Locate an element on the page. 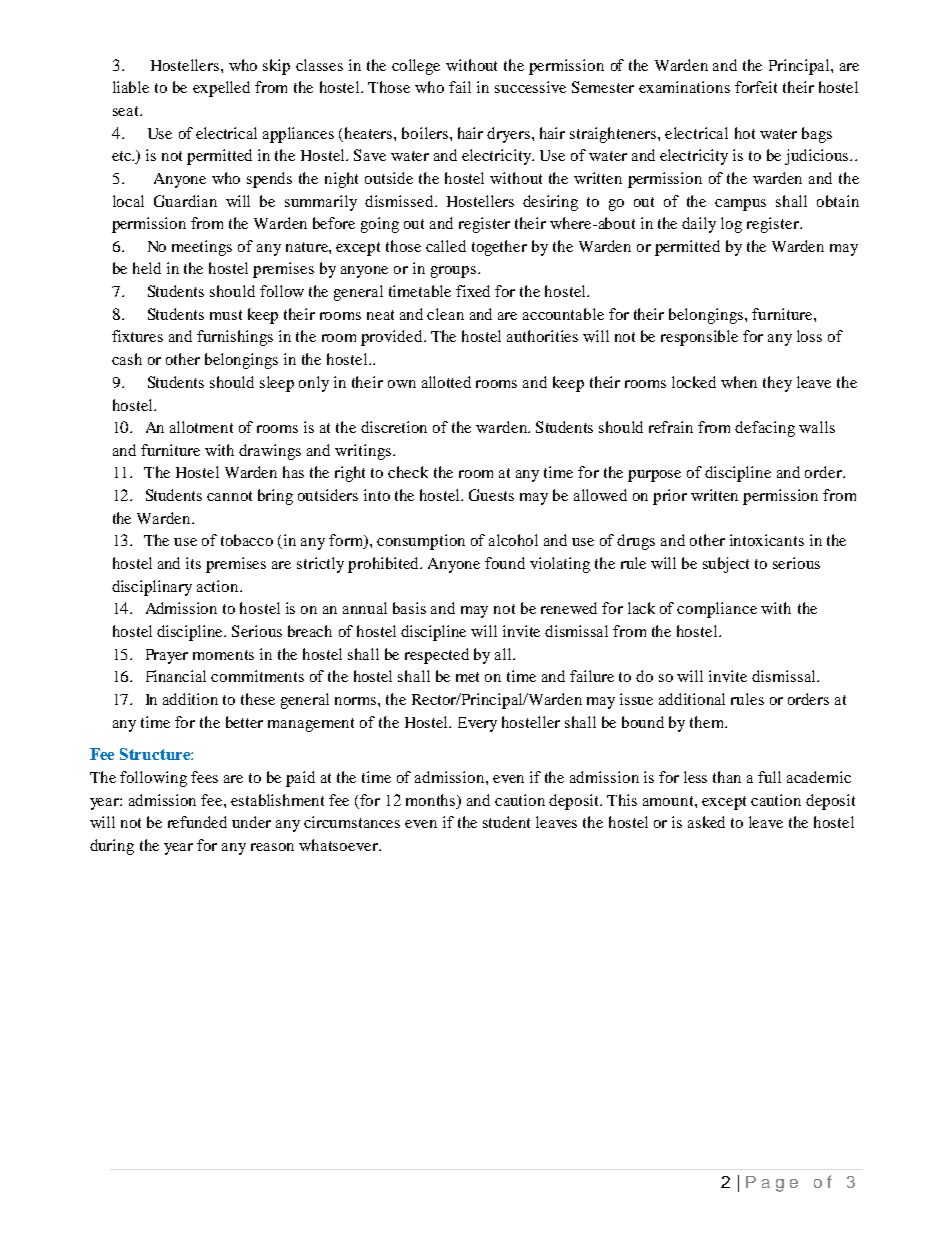 The width and height of the document is (952, 1233). successive is located at coordinates (530, 87).
